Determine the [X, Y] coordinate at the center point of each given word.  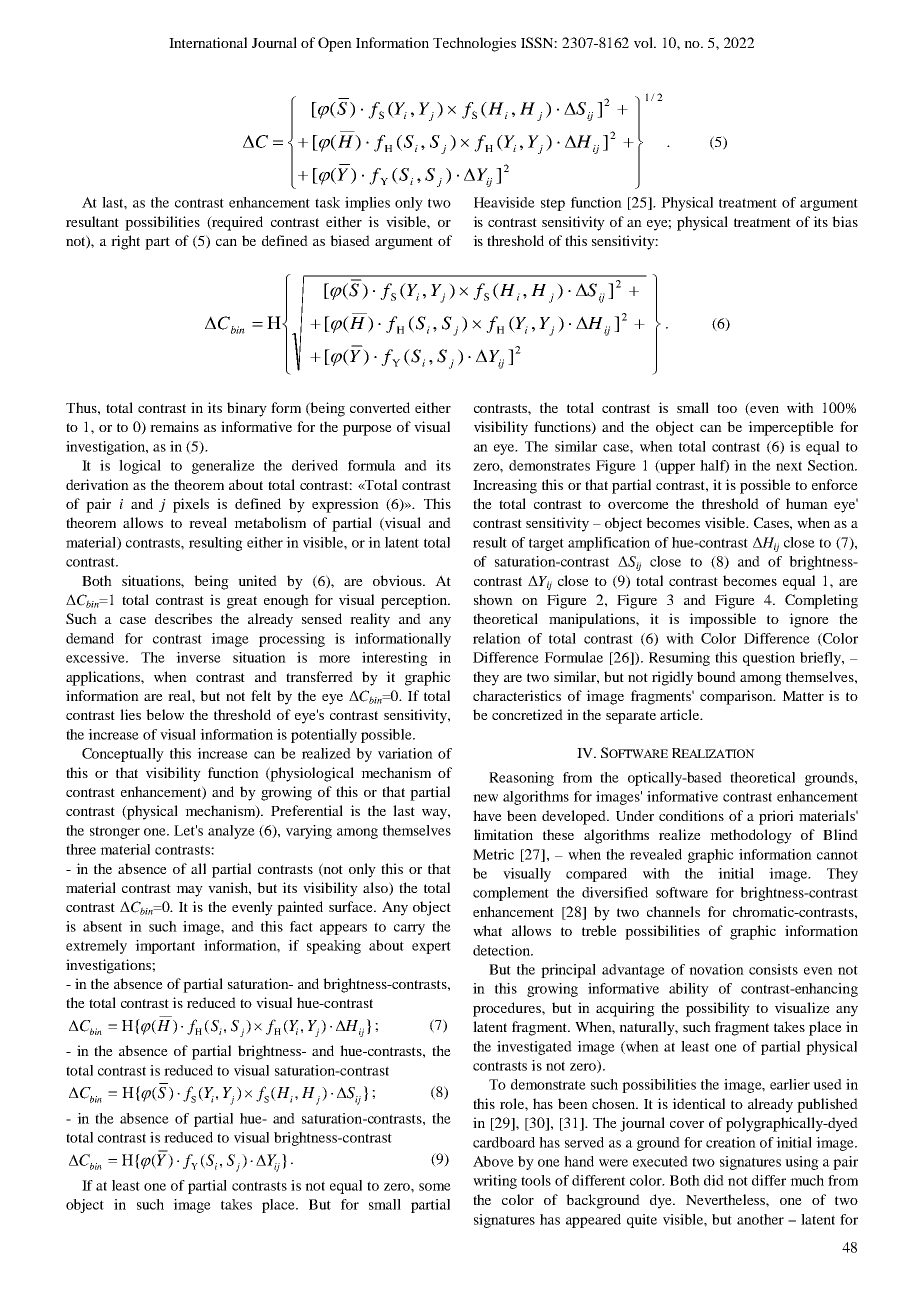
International [208, 42]
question [769, 659]
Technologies [474, 44]
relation [497, 638]
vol [645, 42]
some [435, 1187]
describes [183, 618]
